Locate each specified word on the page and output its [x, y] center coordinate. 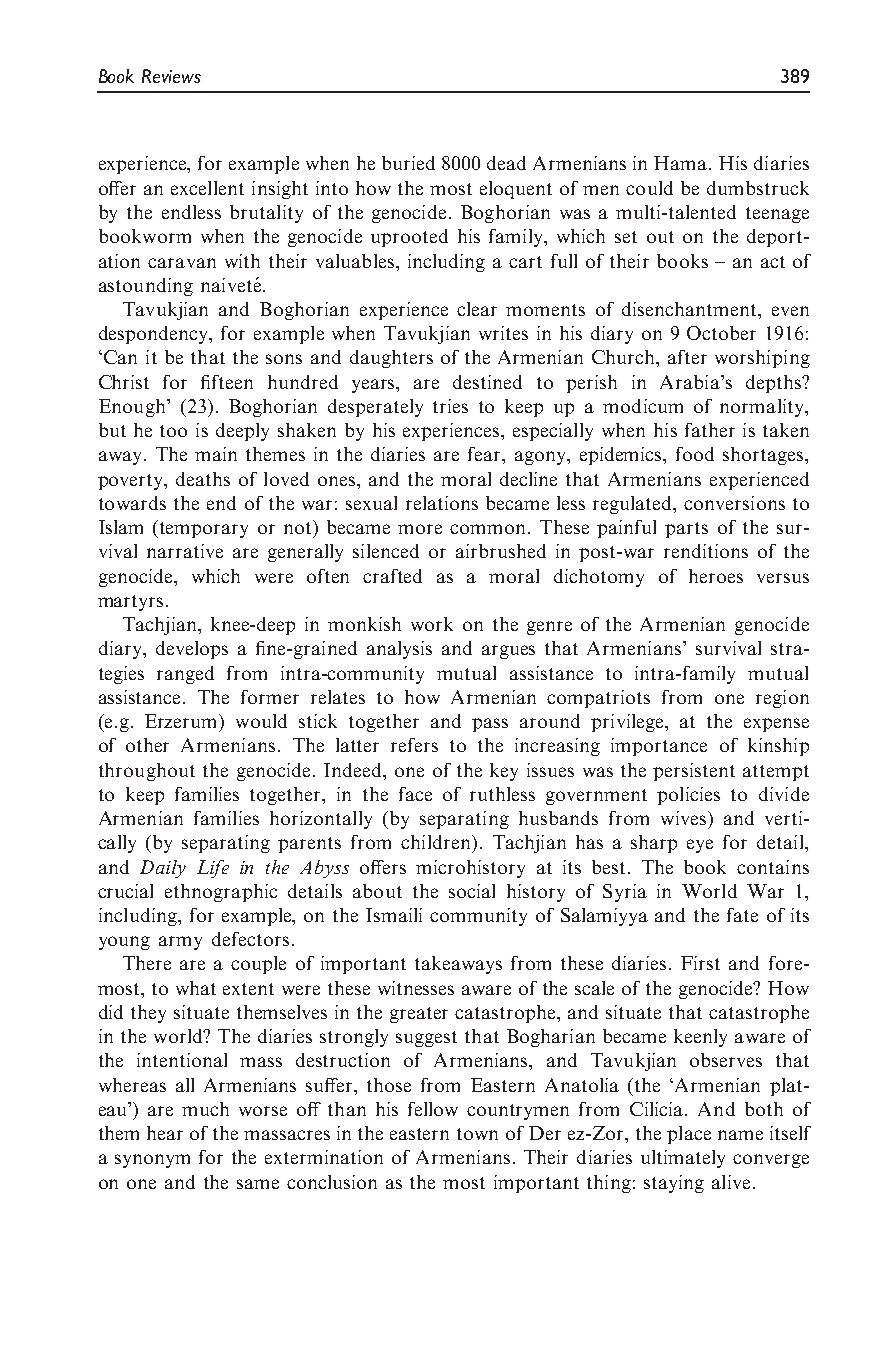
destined [487, 382]
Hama [682, 163]
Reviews [171, 76]
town [477, 1134]
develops [192, 650]
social [472, 891]
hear [165, 1133]
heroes [716, 576]
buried [408, 163]
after [687, 357]
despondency [155, 335]
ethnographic [221, 893]
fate [742, 915]
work [432, 624]
